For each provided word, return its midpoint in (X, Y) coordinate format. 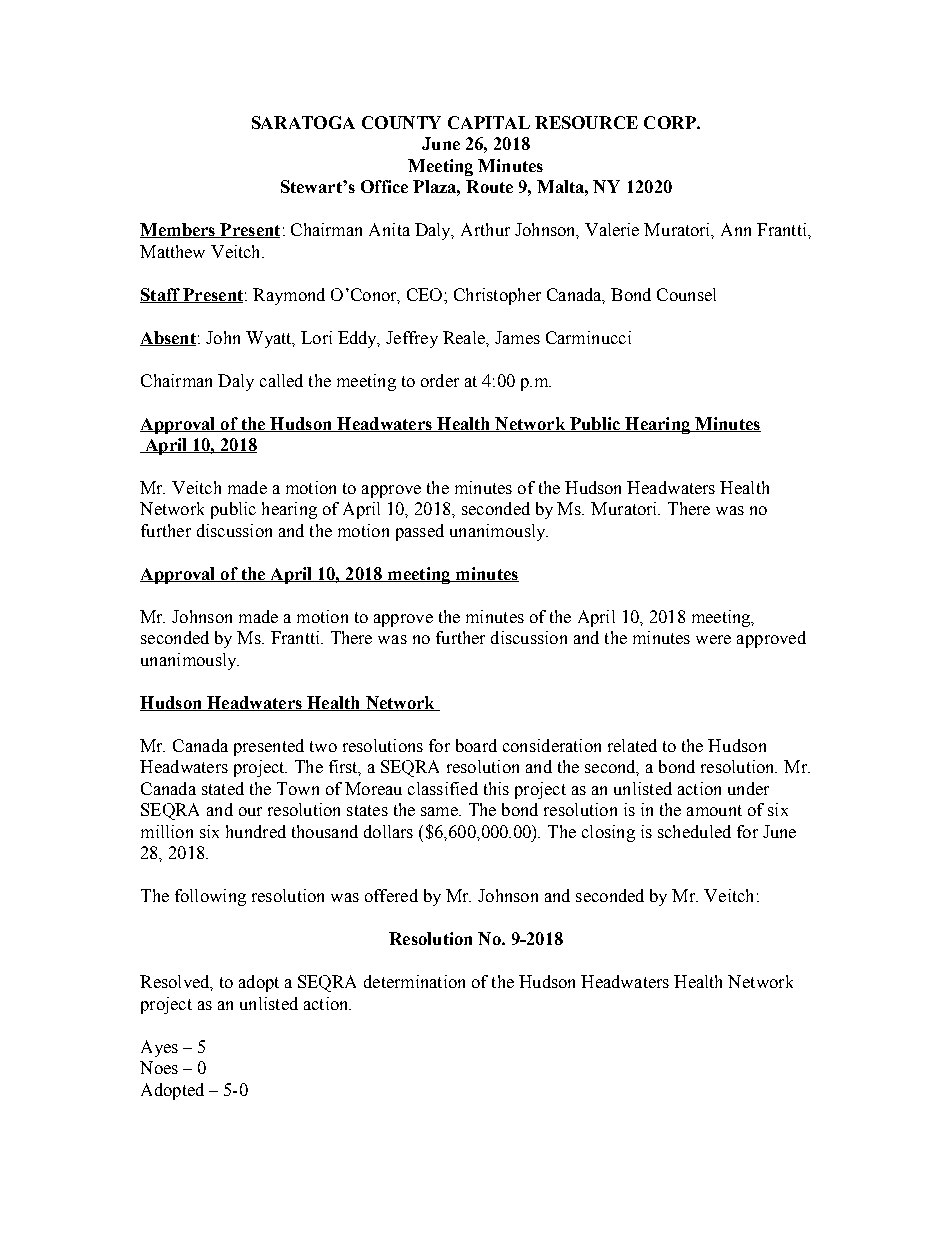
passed (420, 532)
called (281, 380)
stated (223, 788)
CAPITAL (489, 122)
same (440, 811)
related (632, 745)
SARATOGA (303, 122)
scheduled (694, 831)
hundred (256, 831)
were (713, 639)
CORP (671, 122)
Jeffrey (412, 339)
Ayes (159, 1048)
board (476, 745)
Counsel (686, 294)
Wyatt (270, 339)
